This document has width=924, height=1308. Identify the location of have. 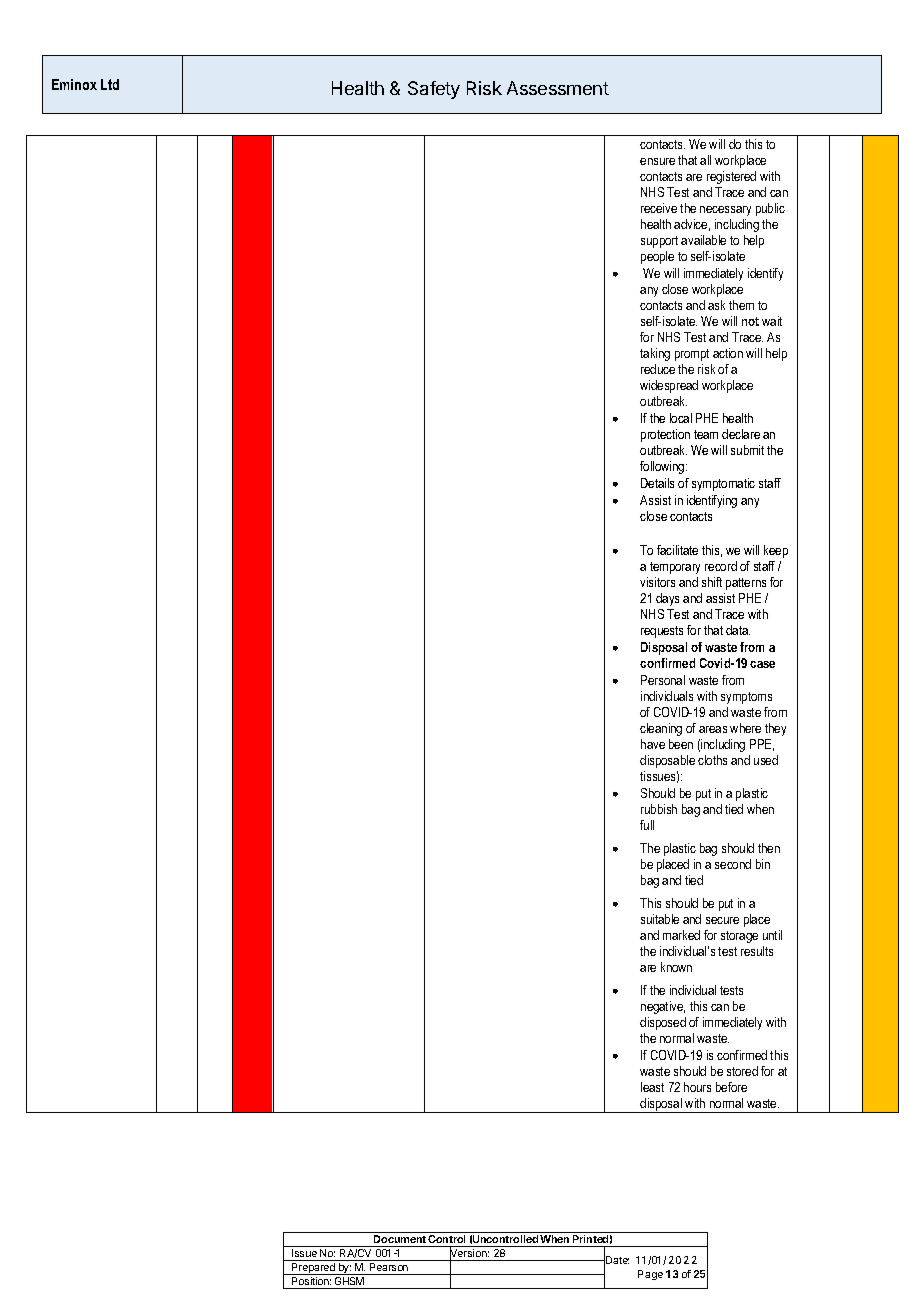
(653, 744).
